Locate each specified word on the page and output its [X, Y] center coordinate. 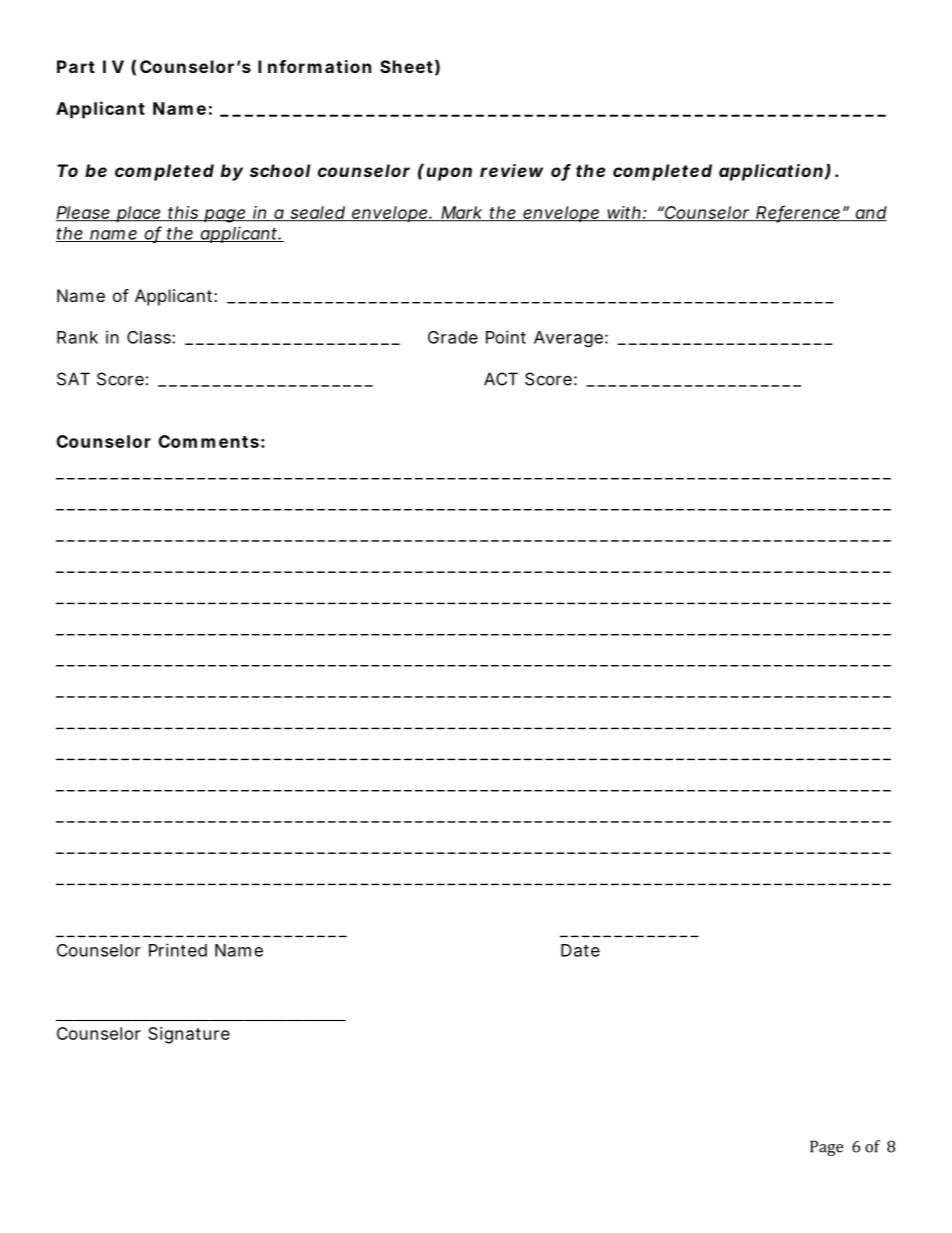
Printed [178, 950]
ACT [501, 379]
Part [76, 66]
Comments [209, 441]
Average [568, 339]
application [771, 172]
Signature [189, 1035]
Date [580, 950]
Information [314, 66]
